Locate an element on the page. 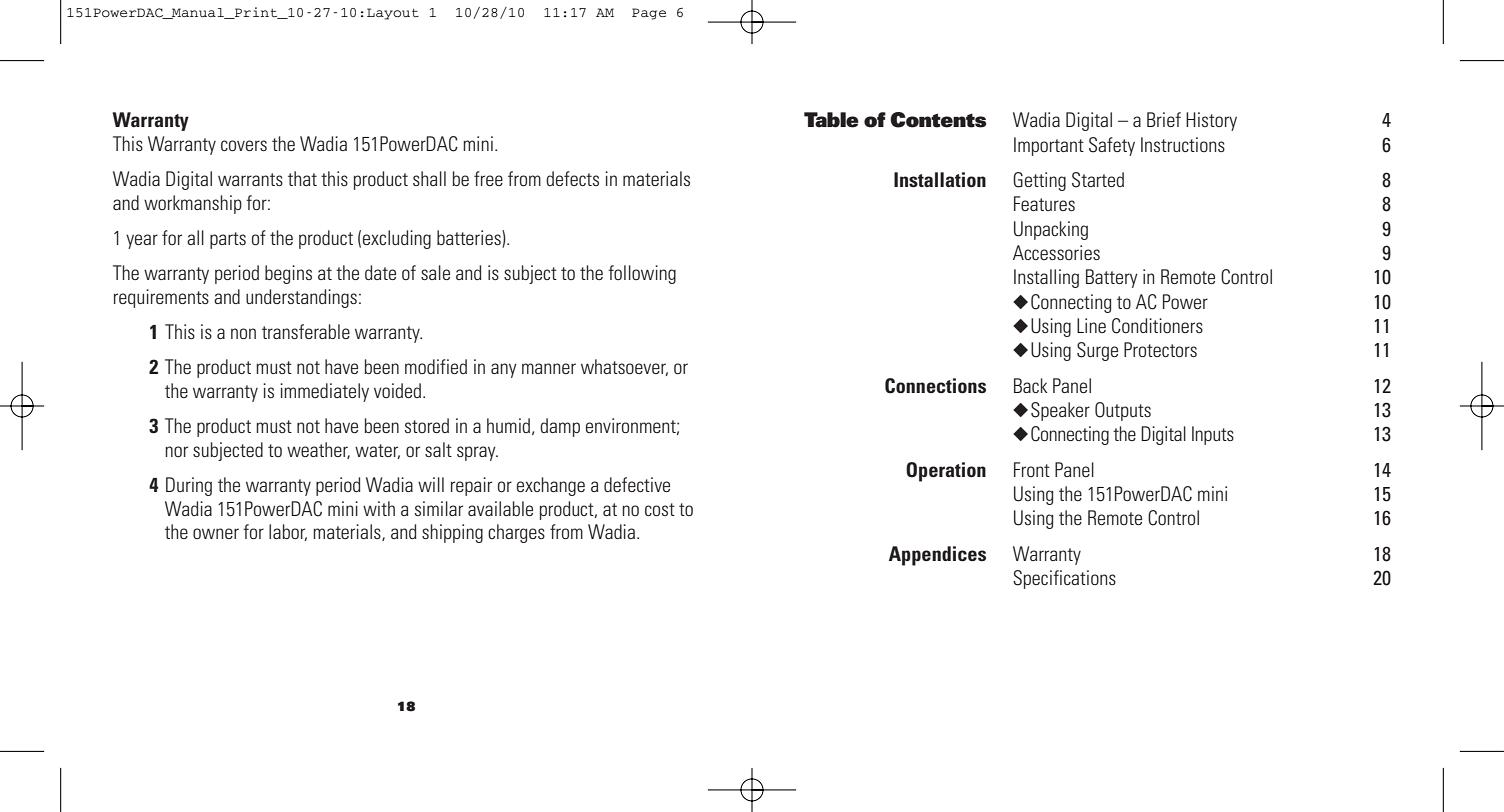 The width and height of the page is (1504, 812). understandings is located at coordinates (301, 298).
